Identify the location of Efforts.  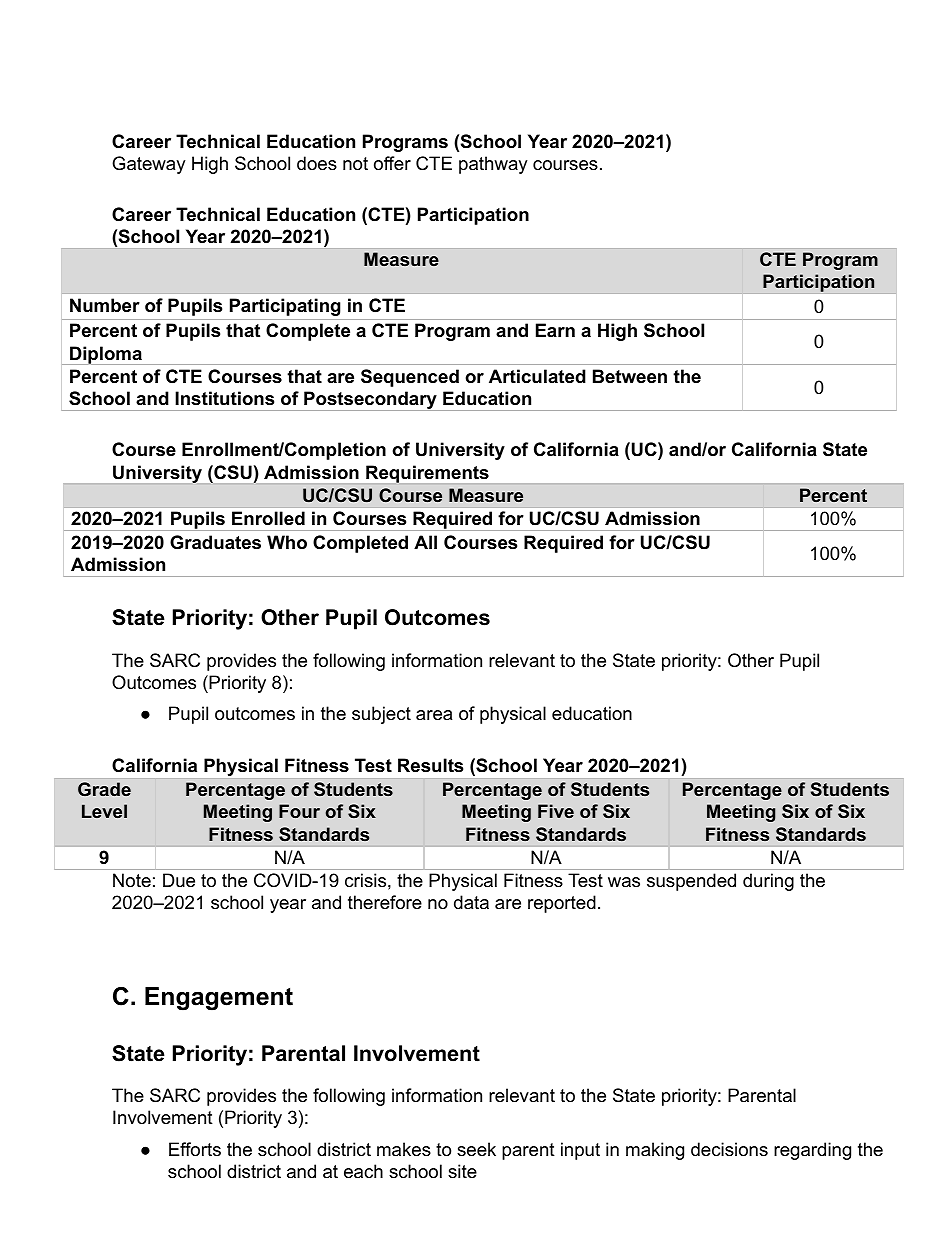
(195, 1149).
